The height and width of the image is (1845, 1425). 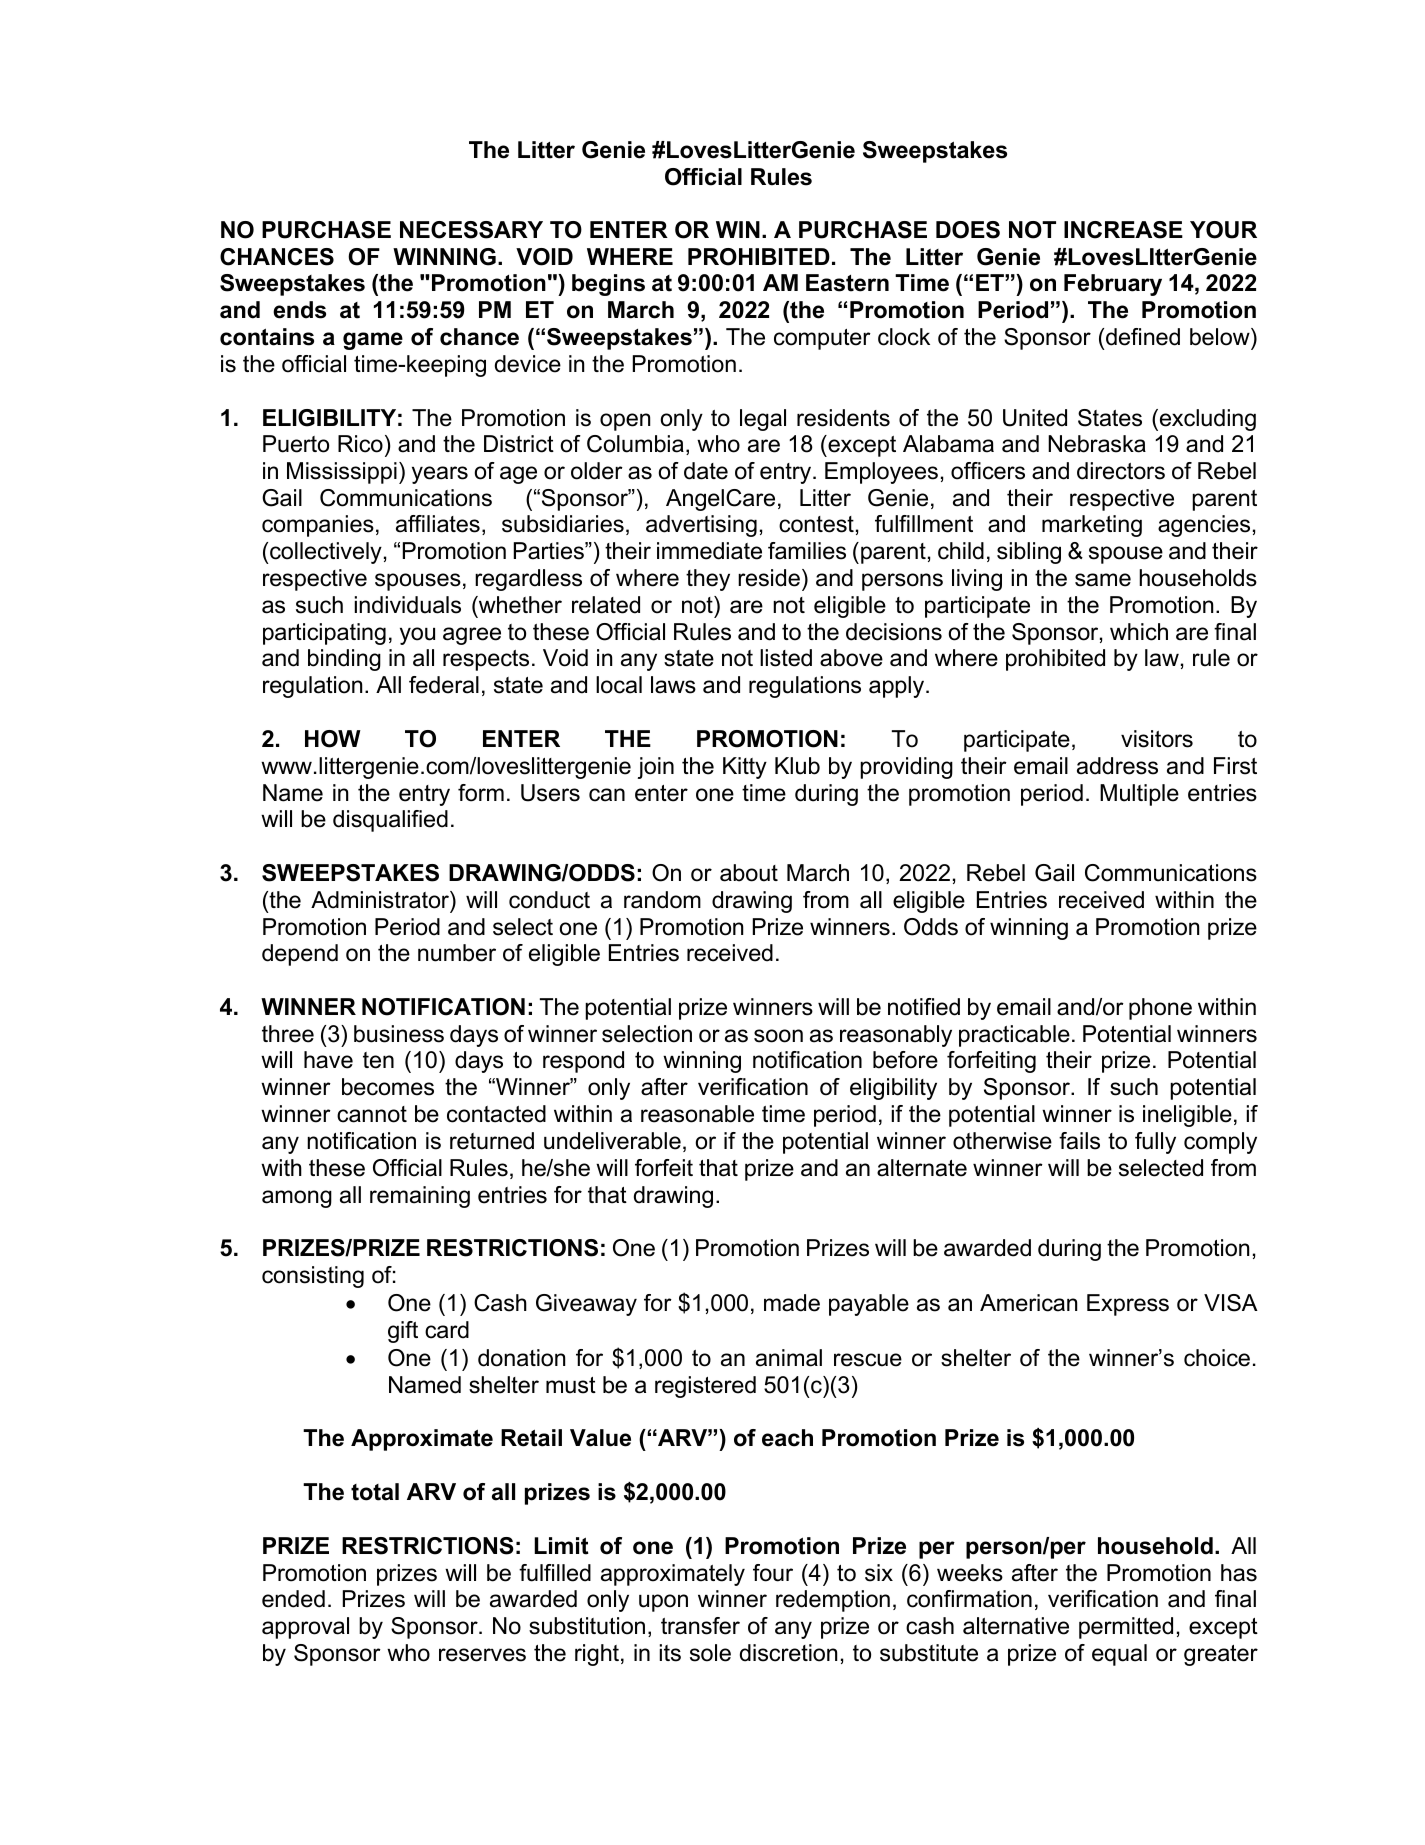 What do you see at coordinates (457, 953) in the image?
I see `number` at bounding box center [457, 953].
